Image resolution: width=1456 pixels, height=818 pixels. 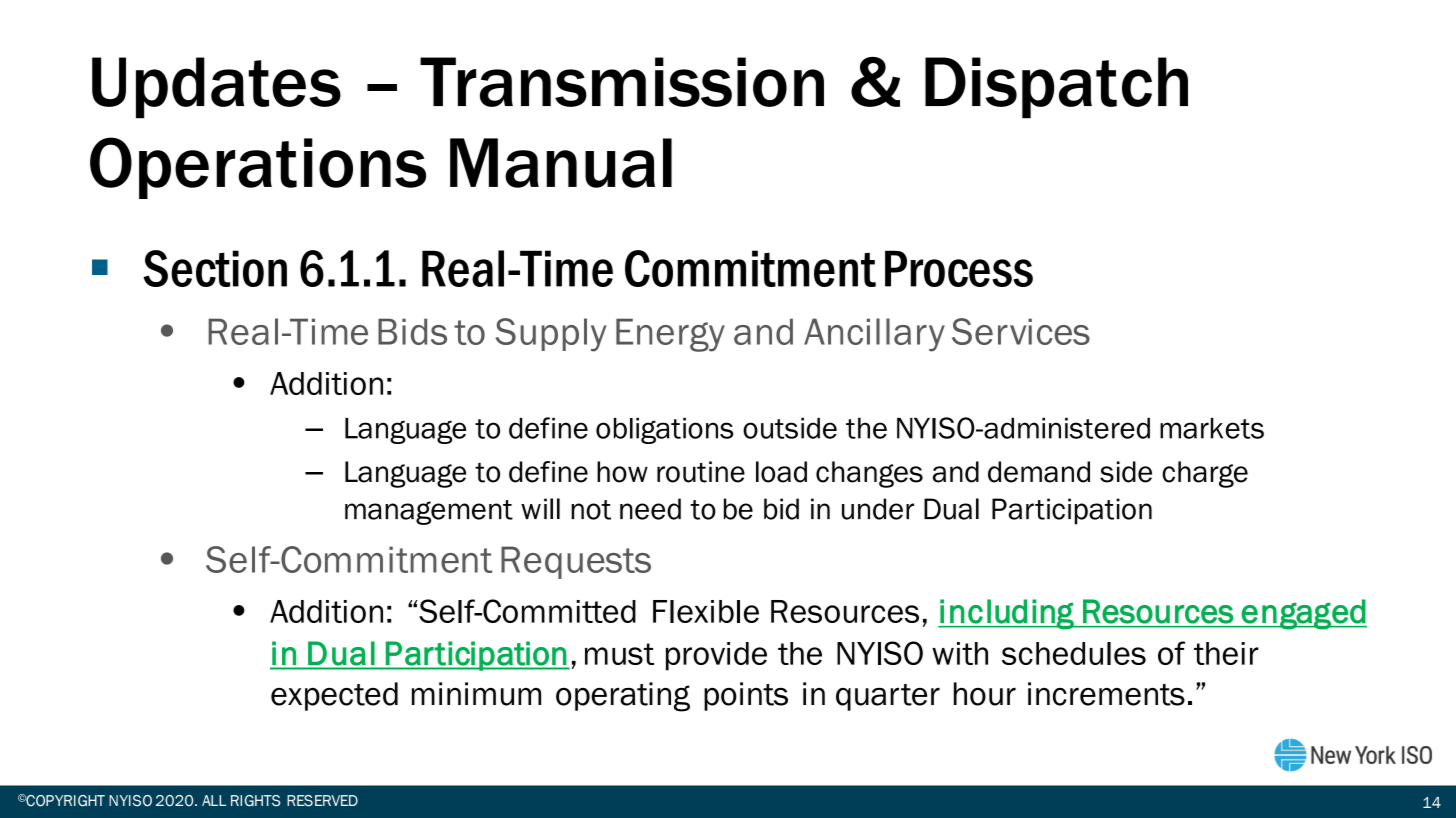 I want to click on increments, so click(x=1106, y=694).
